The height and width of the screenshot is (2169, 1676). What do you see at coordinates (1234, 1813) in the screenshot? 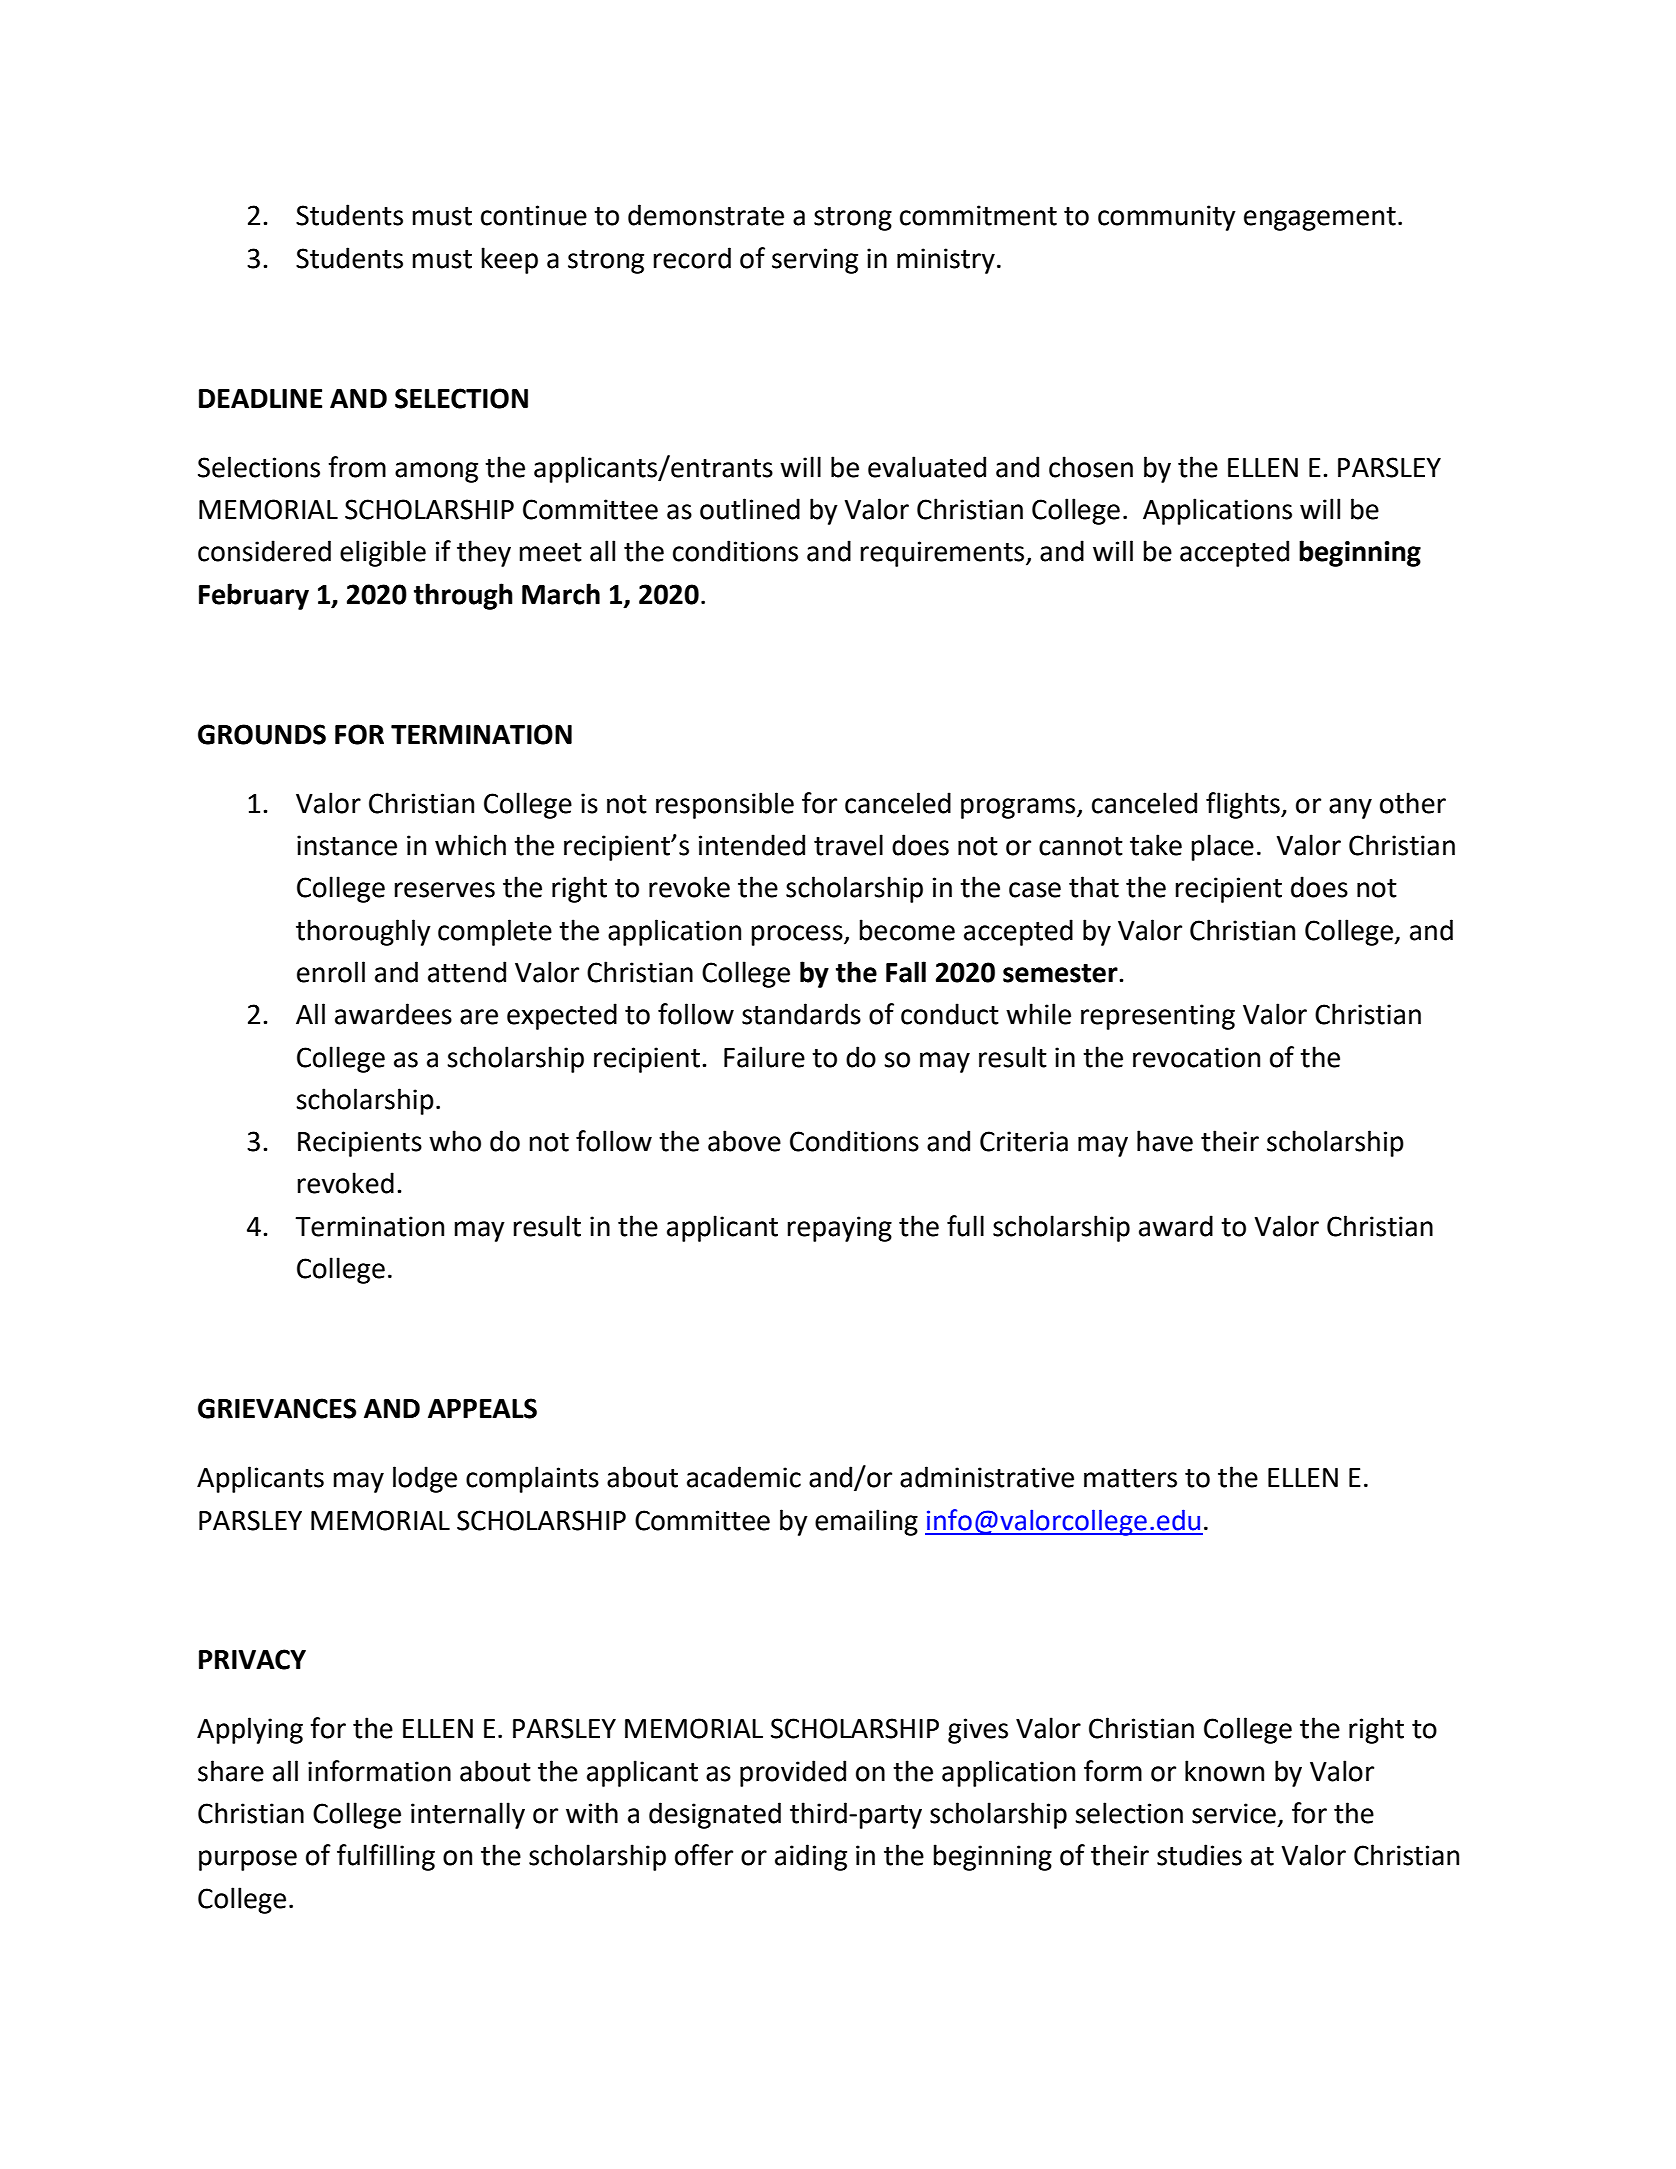
I see `service` at bounding box center [1234, 1813].
